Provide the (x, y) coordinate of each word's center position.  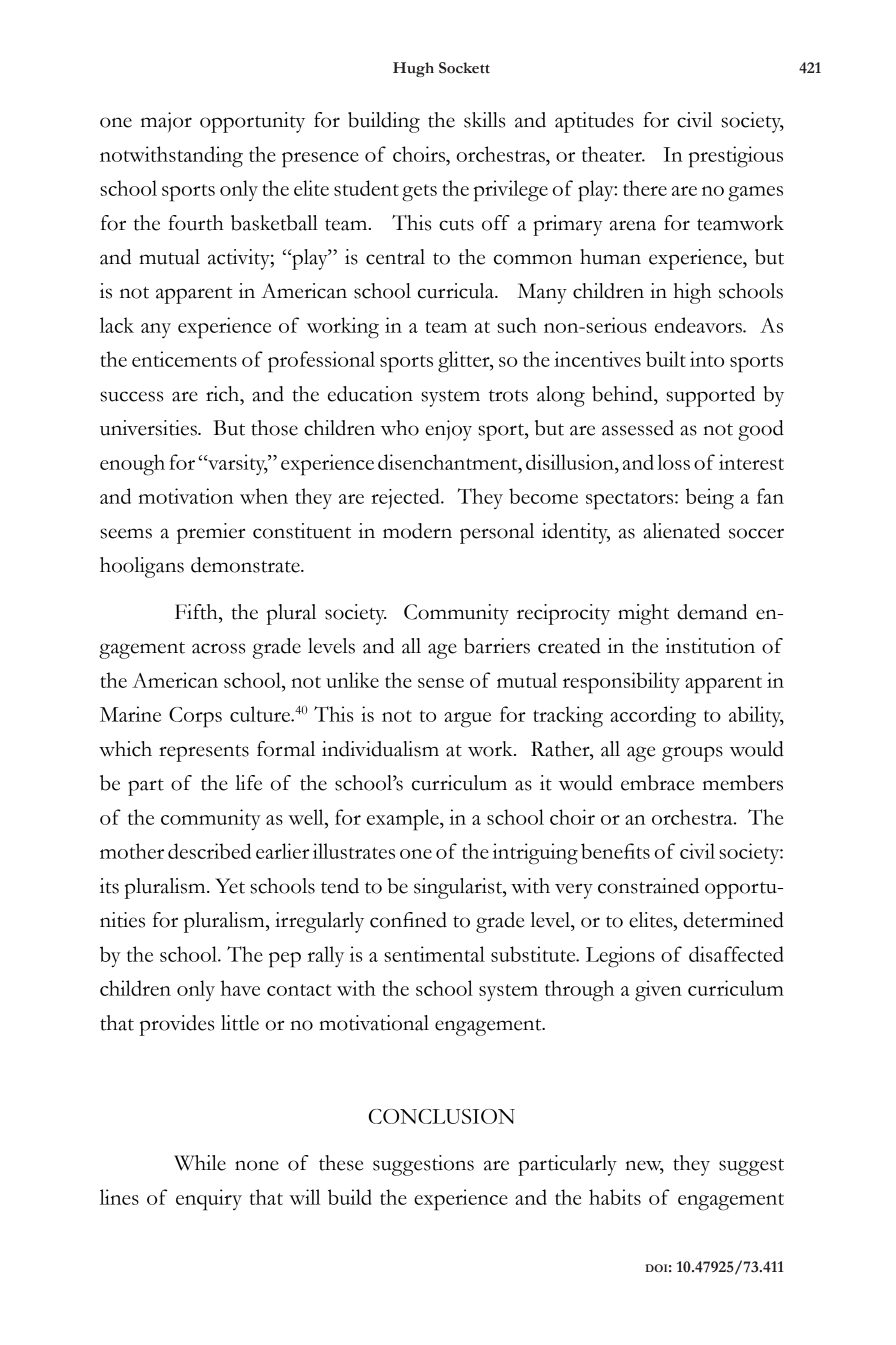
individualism (380, 749)
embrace (658, 783)
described (209, 851)
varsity (237, 464)
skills (484, 120)
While (200, 1163)
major (166, 122)
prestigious (736, 157)
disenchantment (449, 462)
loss (673, 462)
